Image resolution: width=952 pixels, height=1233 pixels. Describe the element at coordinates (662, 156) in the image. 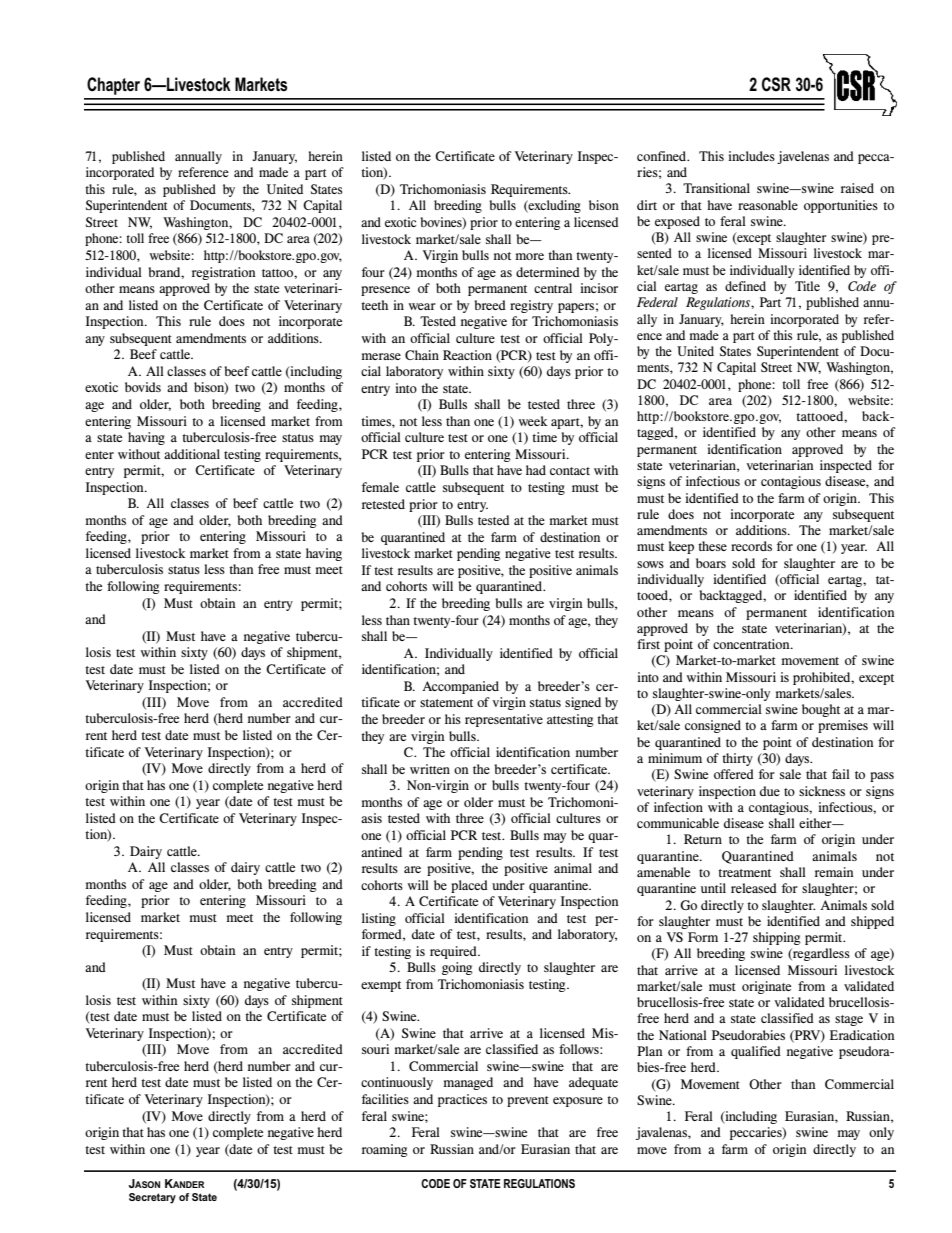

I see `confined` at that location.
